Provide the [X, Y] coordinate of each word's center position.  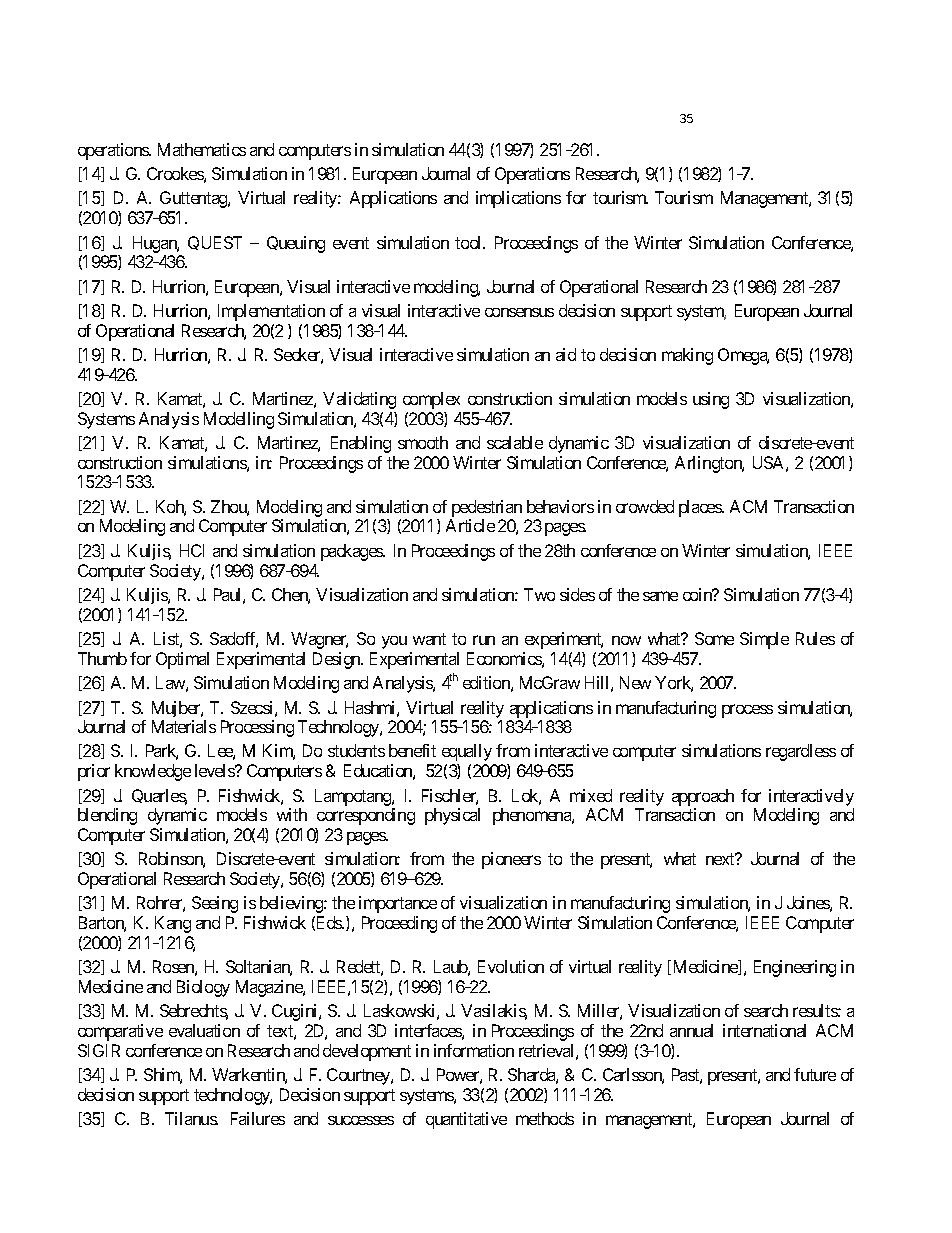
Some [714, 638]
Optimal [182, 660]
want [429, 639]
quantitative [466, 1120]
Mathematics [202, 149]
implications [518, 199]
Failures [258, 1118]
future [815, 1074]
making [687, 356]
